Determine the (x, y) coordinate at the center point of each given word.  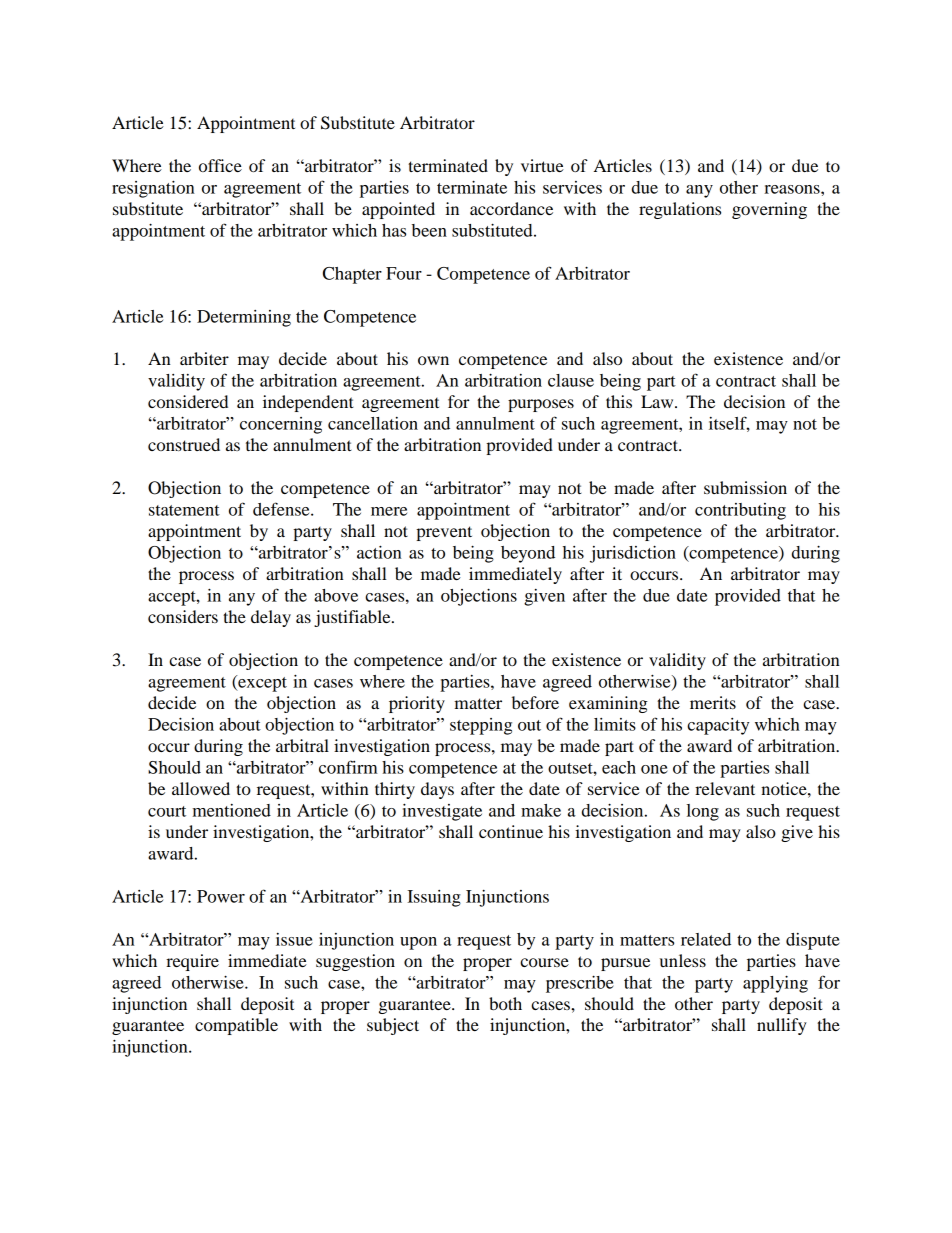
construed (184, 444)
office (220, 165)
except (261, 683)
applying (775, 984)
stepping (481, 726)
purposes (541, 405)
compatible (236, 1026)
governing (769, 210)
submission (745, 487)
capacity (718, 726)
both (505, 1003)
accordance (511, 208)
